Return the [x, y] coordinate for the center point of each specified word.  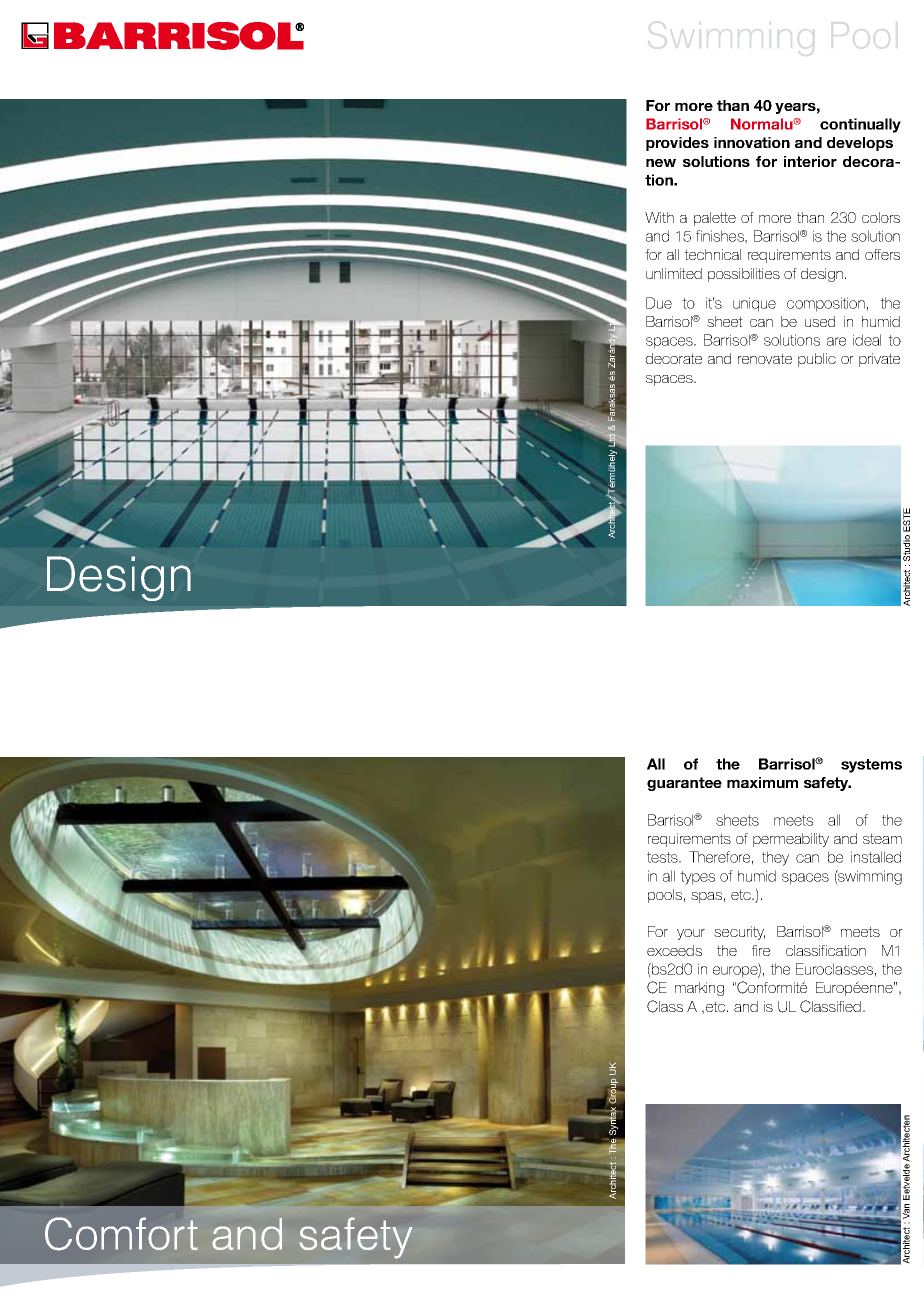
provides [677, 144]
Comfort [121, 1234]
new [661, 163]
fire [761, 950]
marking [699, 989]
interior [810, 161]
